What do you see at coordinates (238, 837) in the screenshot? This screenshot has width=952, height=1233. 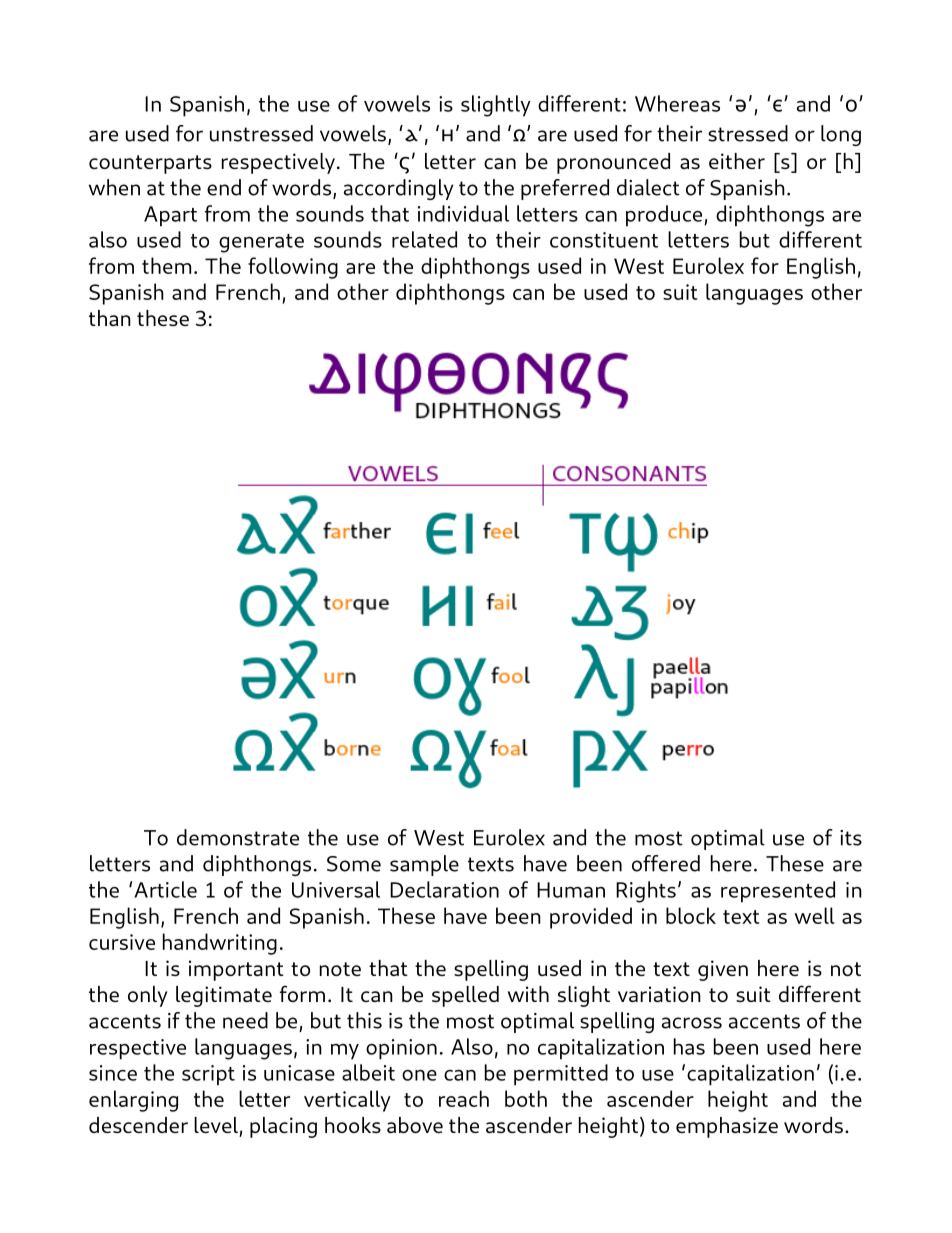 I see `demonstrate` at bounding box center [238, 837].
